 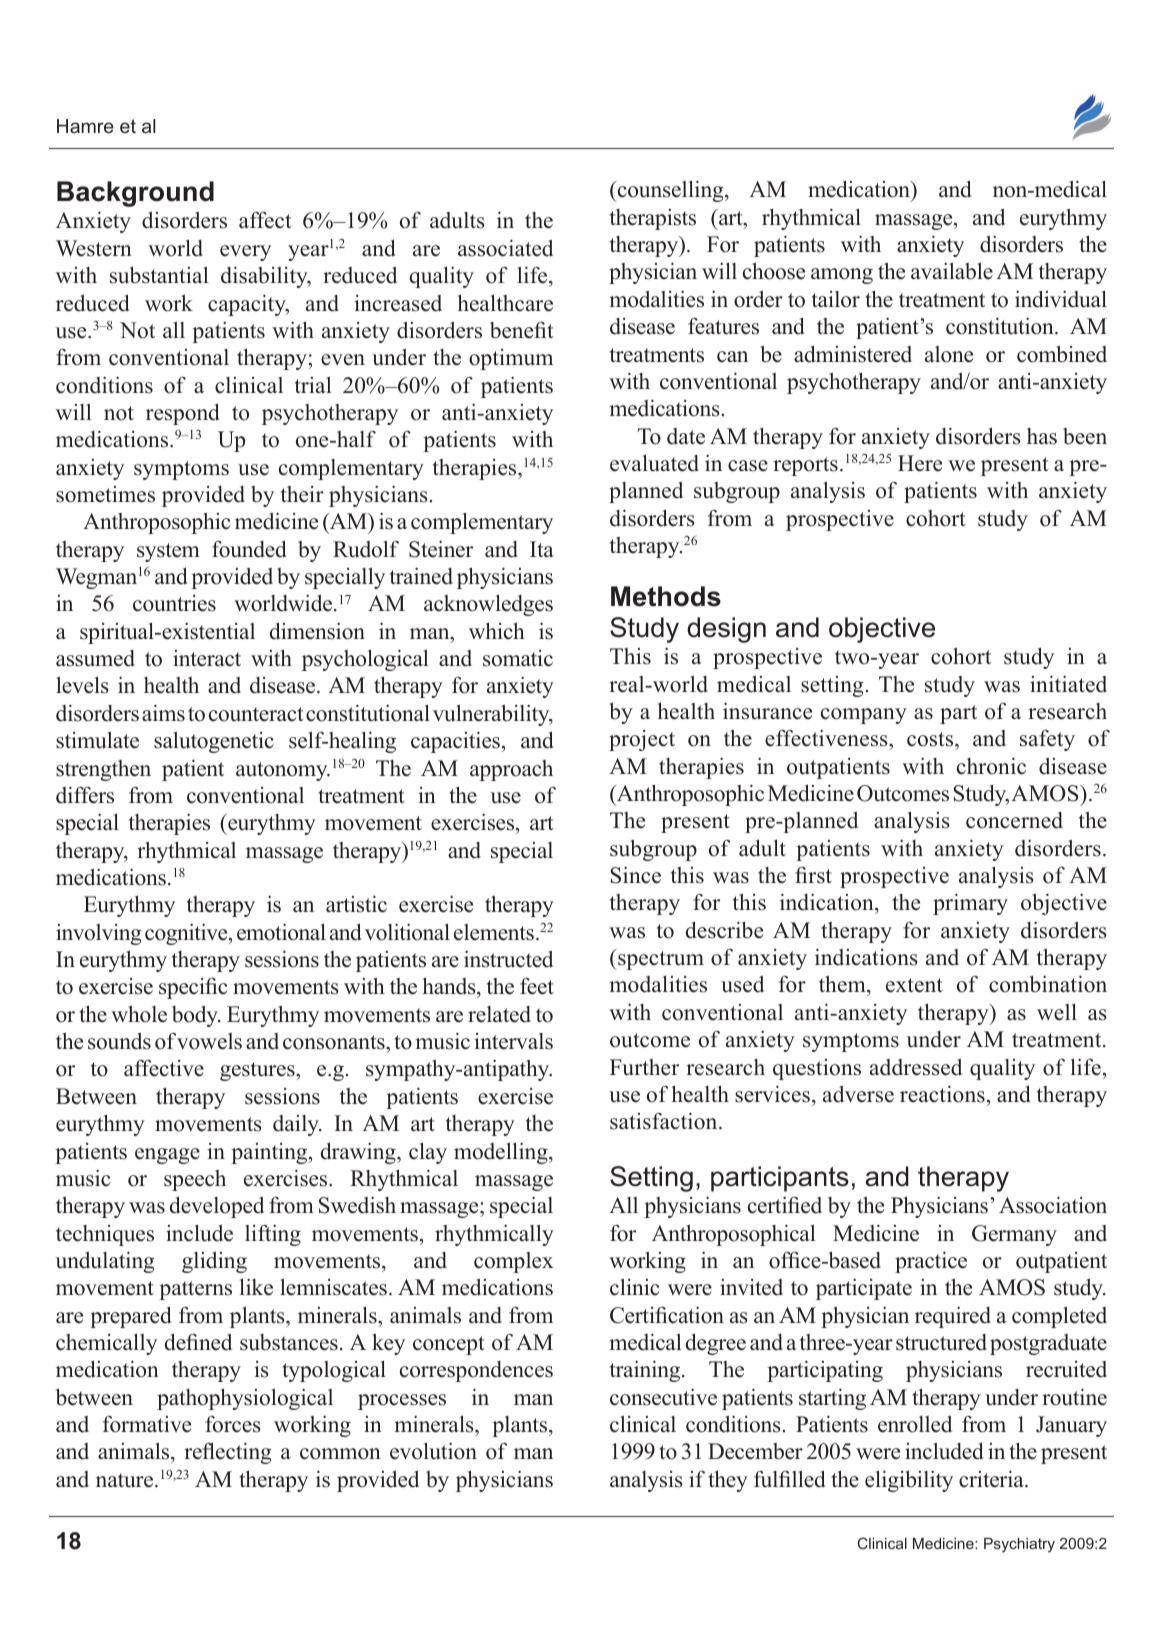 What do you see at coordinates (245, 253) in the screenshot?
I see `every` at bounding box center [245, 253].
